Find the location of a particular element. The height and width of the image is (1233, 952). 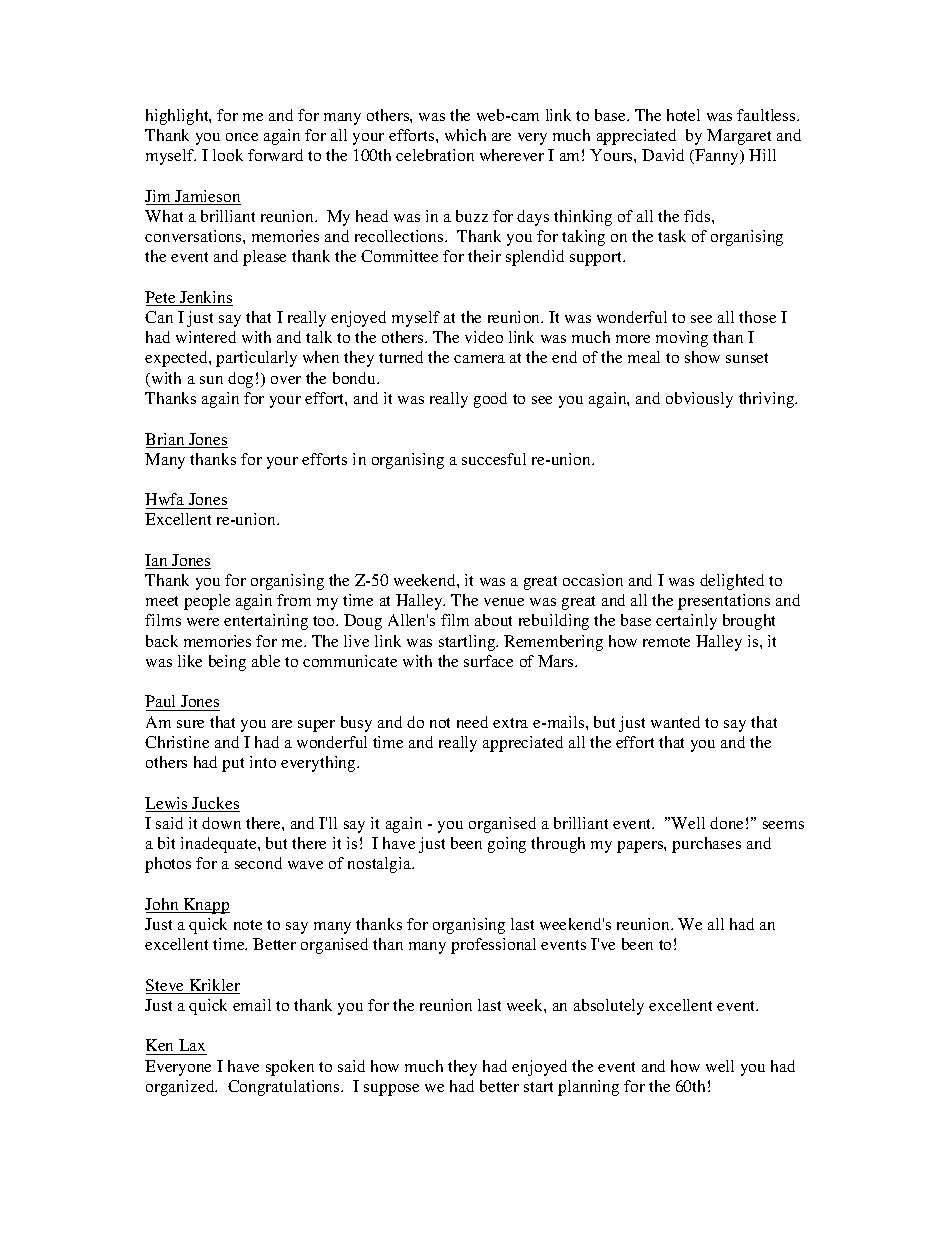

once is located at coordinates (242, 137).
